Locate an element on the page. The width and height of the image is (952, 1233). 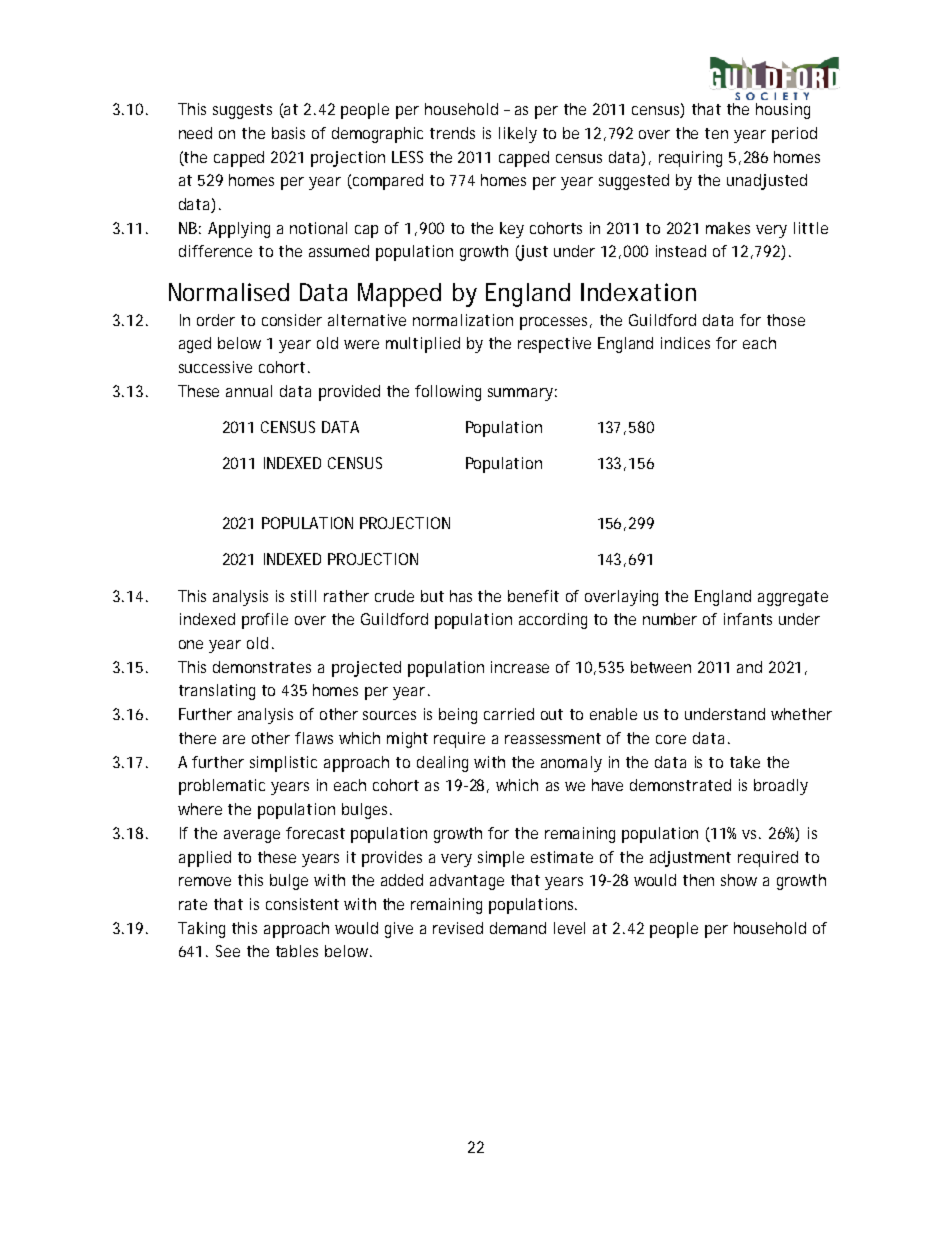
benefit is located at coordinates (533, 596).
